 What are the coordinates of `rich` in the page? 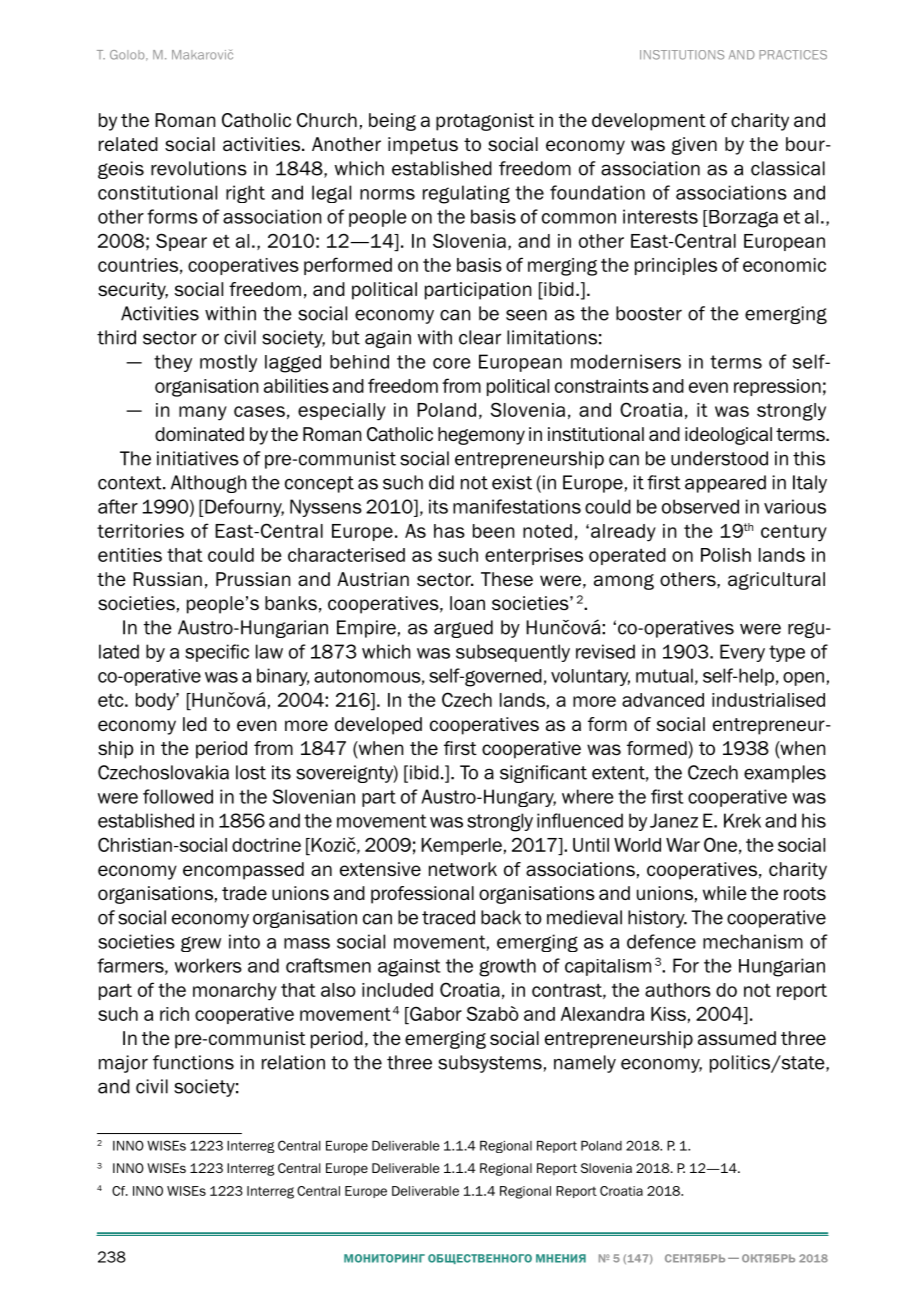 It's located at (174, 1014).
